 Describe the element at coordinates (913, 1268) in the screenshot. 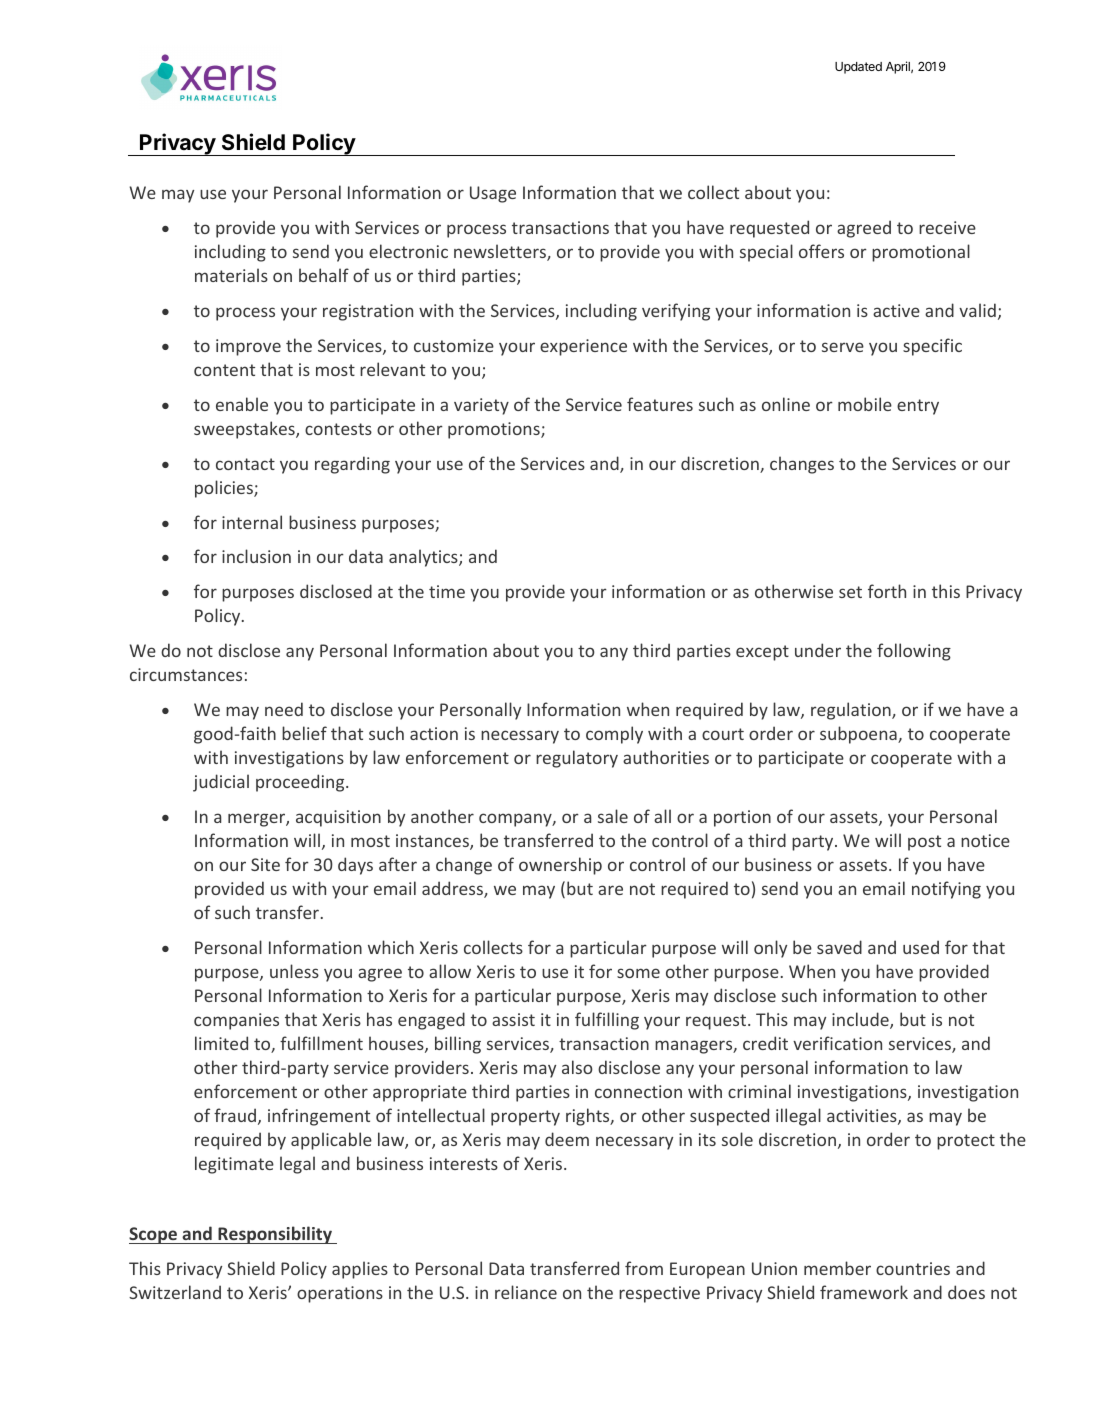

I see `countries` at that location.
